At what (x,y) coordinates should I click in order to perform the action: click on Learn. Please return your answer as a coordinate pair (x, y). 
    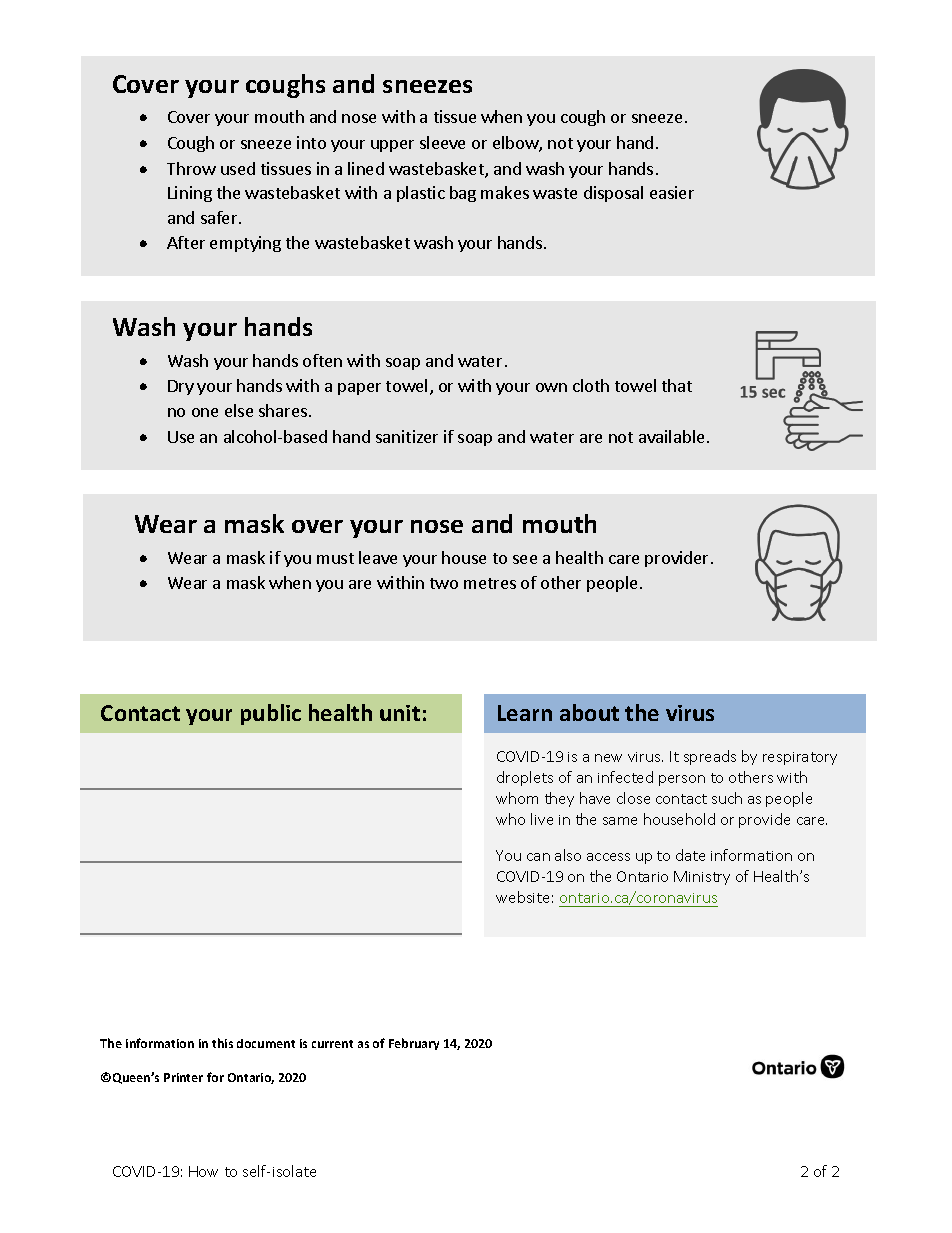
    Looking at the image, I should click on (525, 713).
